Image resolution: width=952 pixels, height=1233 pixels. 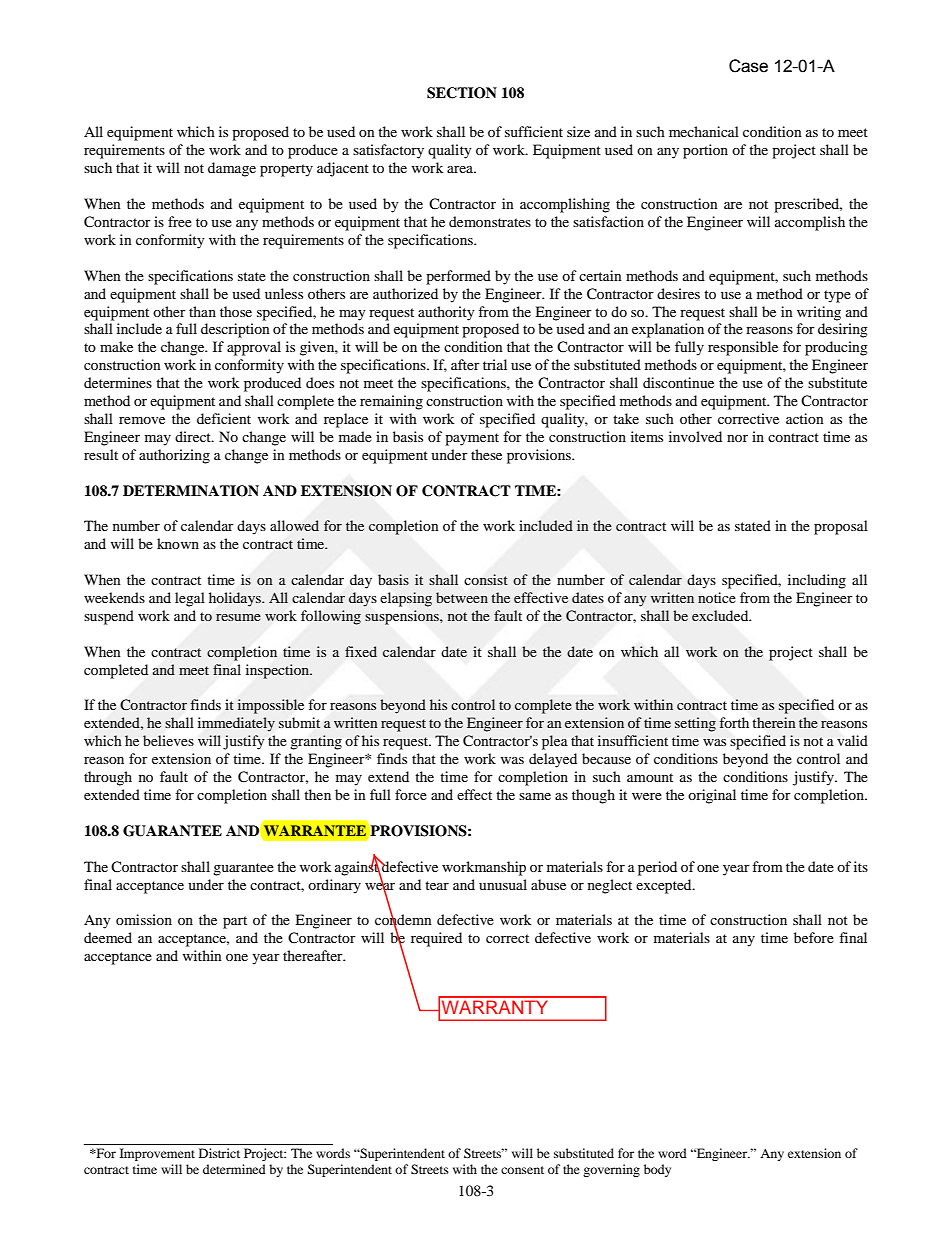 I want to click on SECTION, so click(x=462, y=93).
